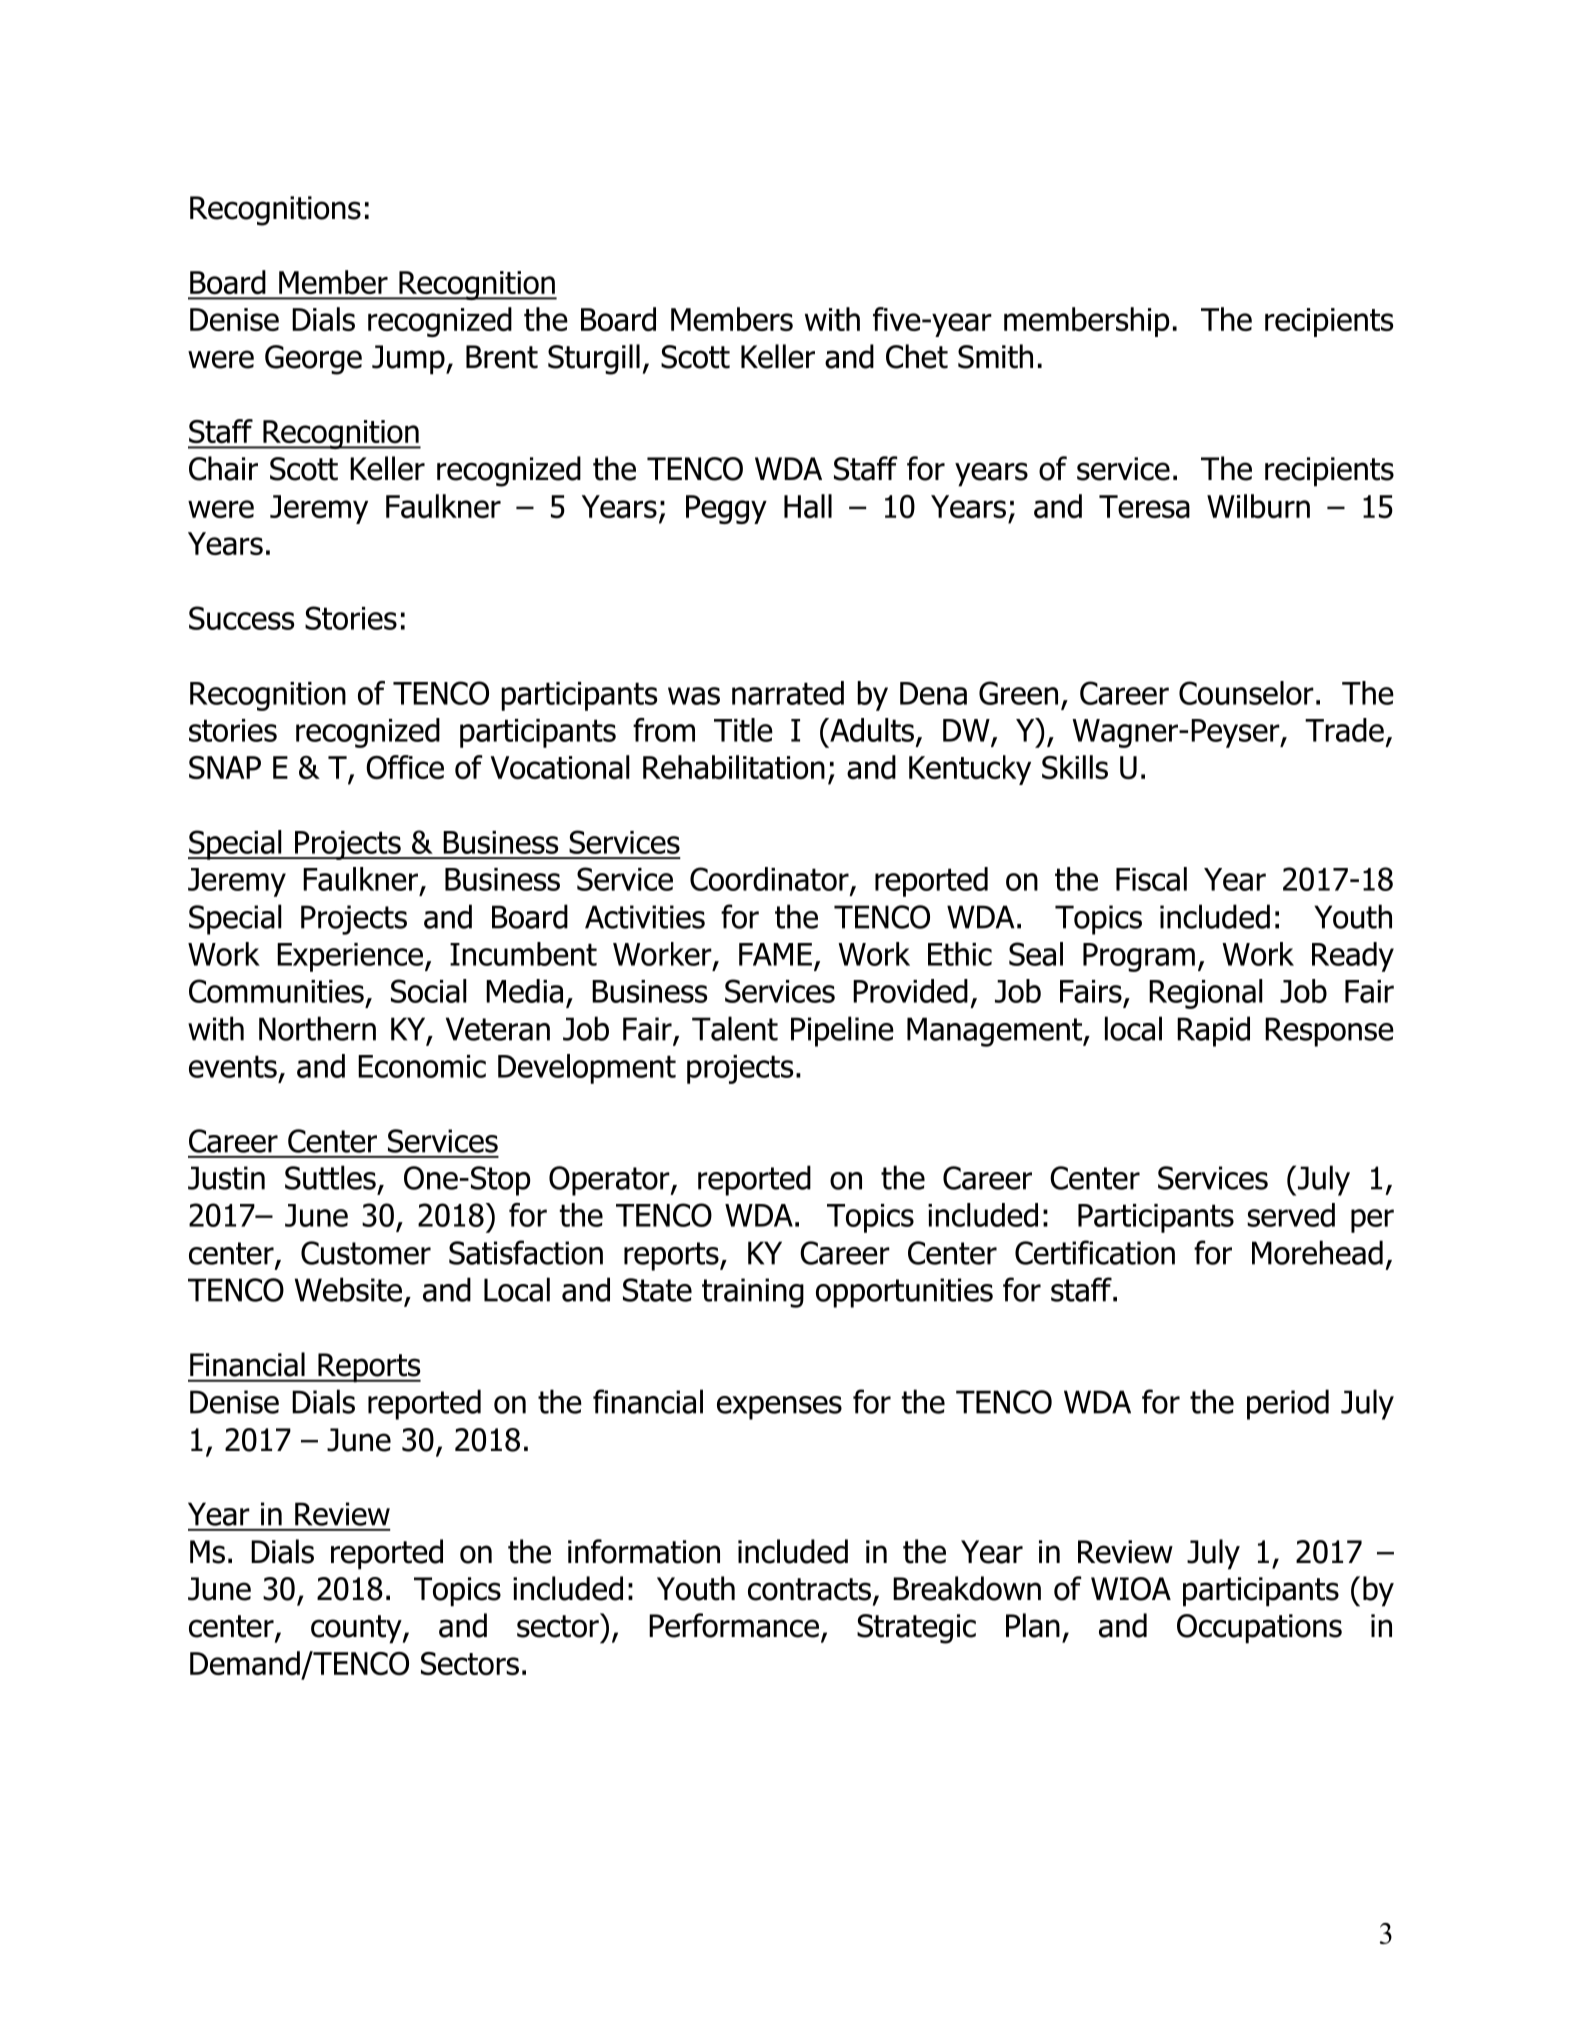  Describe the element at coordinates (809, 1589) in the page. I see `contracts` at that location.
